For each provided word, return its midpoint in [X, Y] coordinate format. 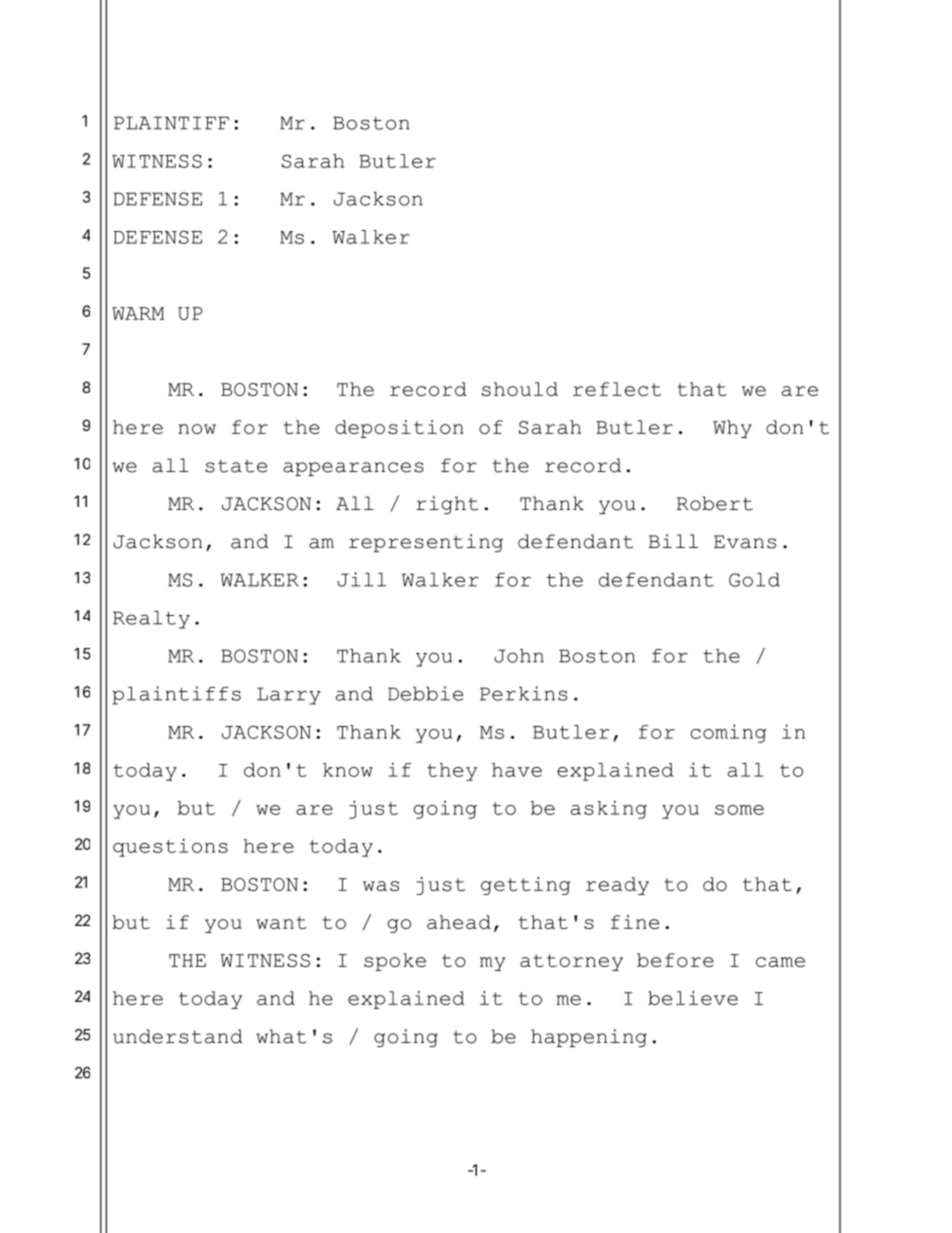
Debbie [425, 693]
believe [693, 998]
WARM [138, 313]
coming [729, 733]
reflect [617, 389]
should [520, 389]
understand [178, 1036]
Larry [289, 696]
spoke [395, 962]
